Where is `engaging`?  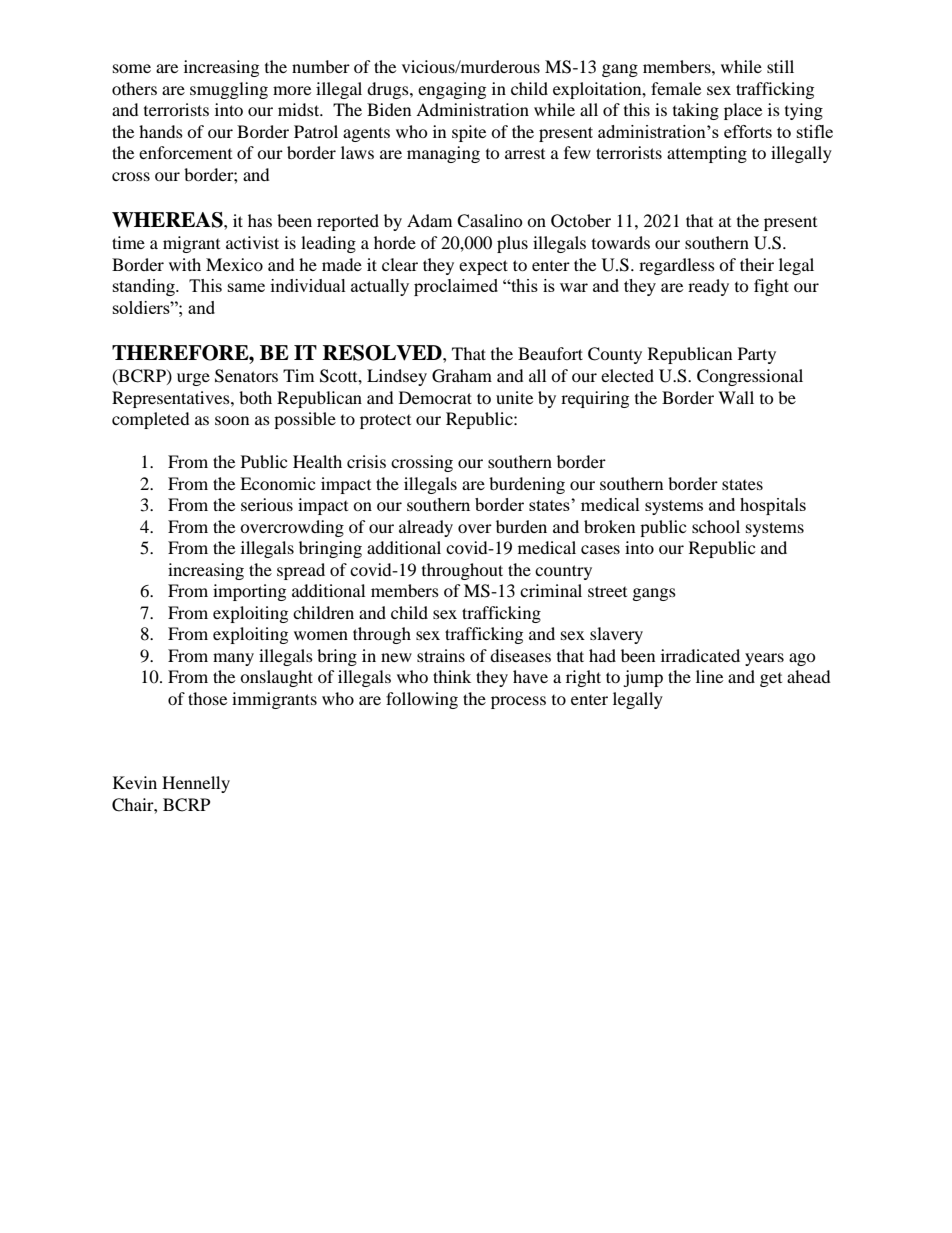
engaging is located at coordinates (452, 90).
